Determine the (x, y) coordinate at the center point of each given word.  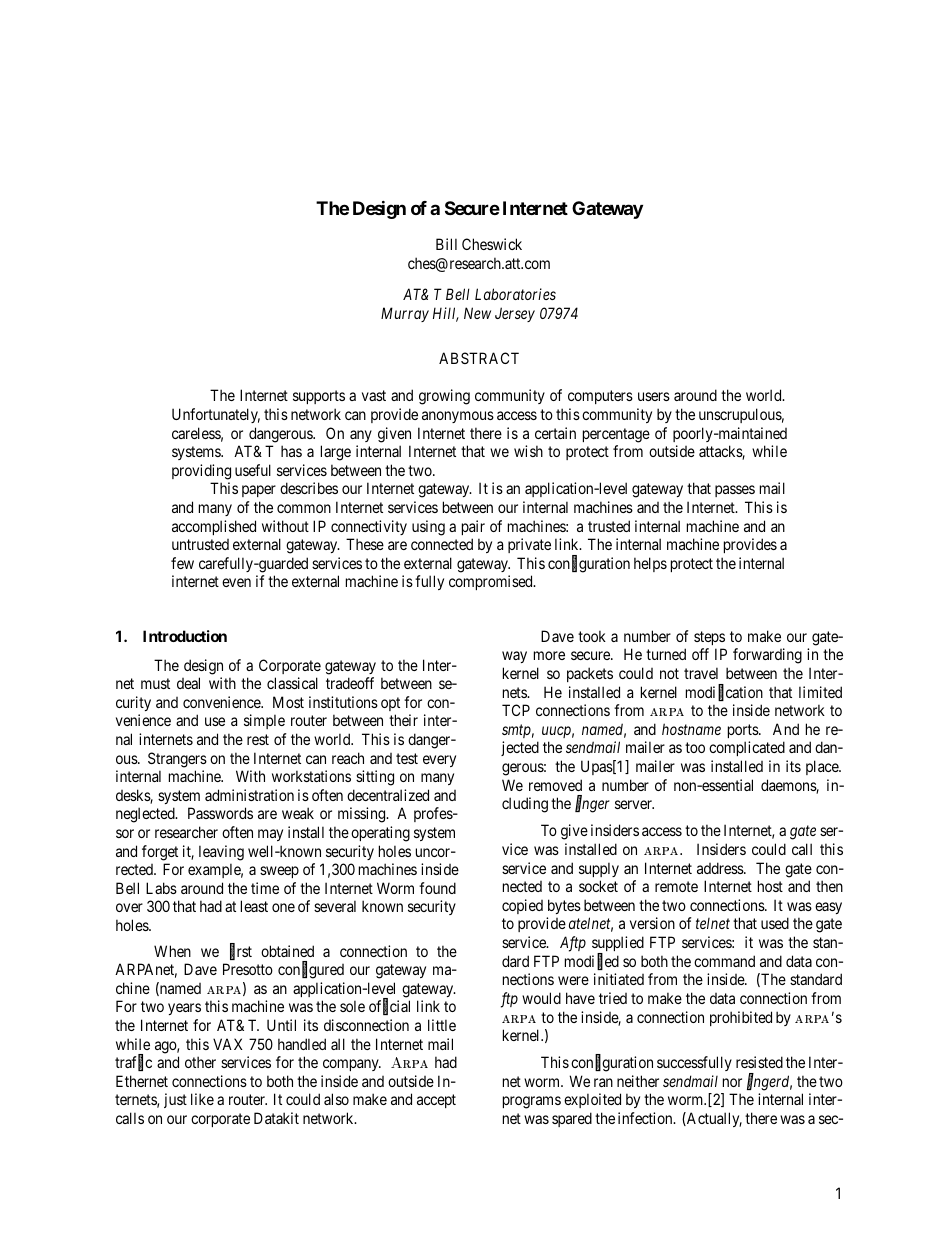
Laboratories (515, 294)
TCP (516, 710)
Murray (405, 314)
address (721, 868)
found (437, 888)
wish (528, 451)
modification (724, 693)
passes (735, 491)
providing (201, 472)
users (654, 396)
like (202, 1099)
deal (188, 683)
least (254, 906)
